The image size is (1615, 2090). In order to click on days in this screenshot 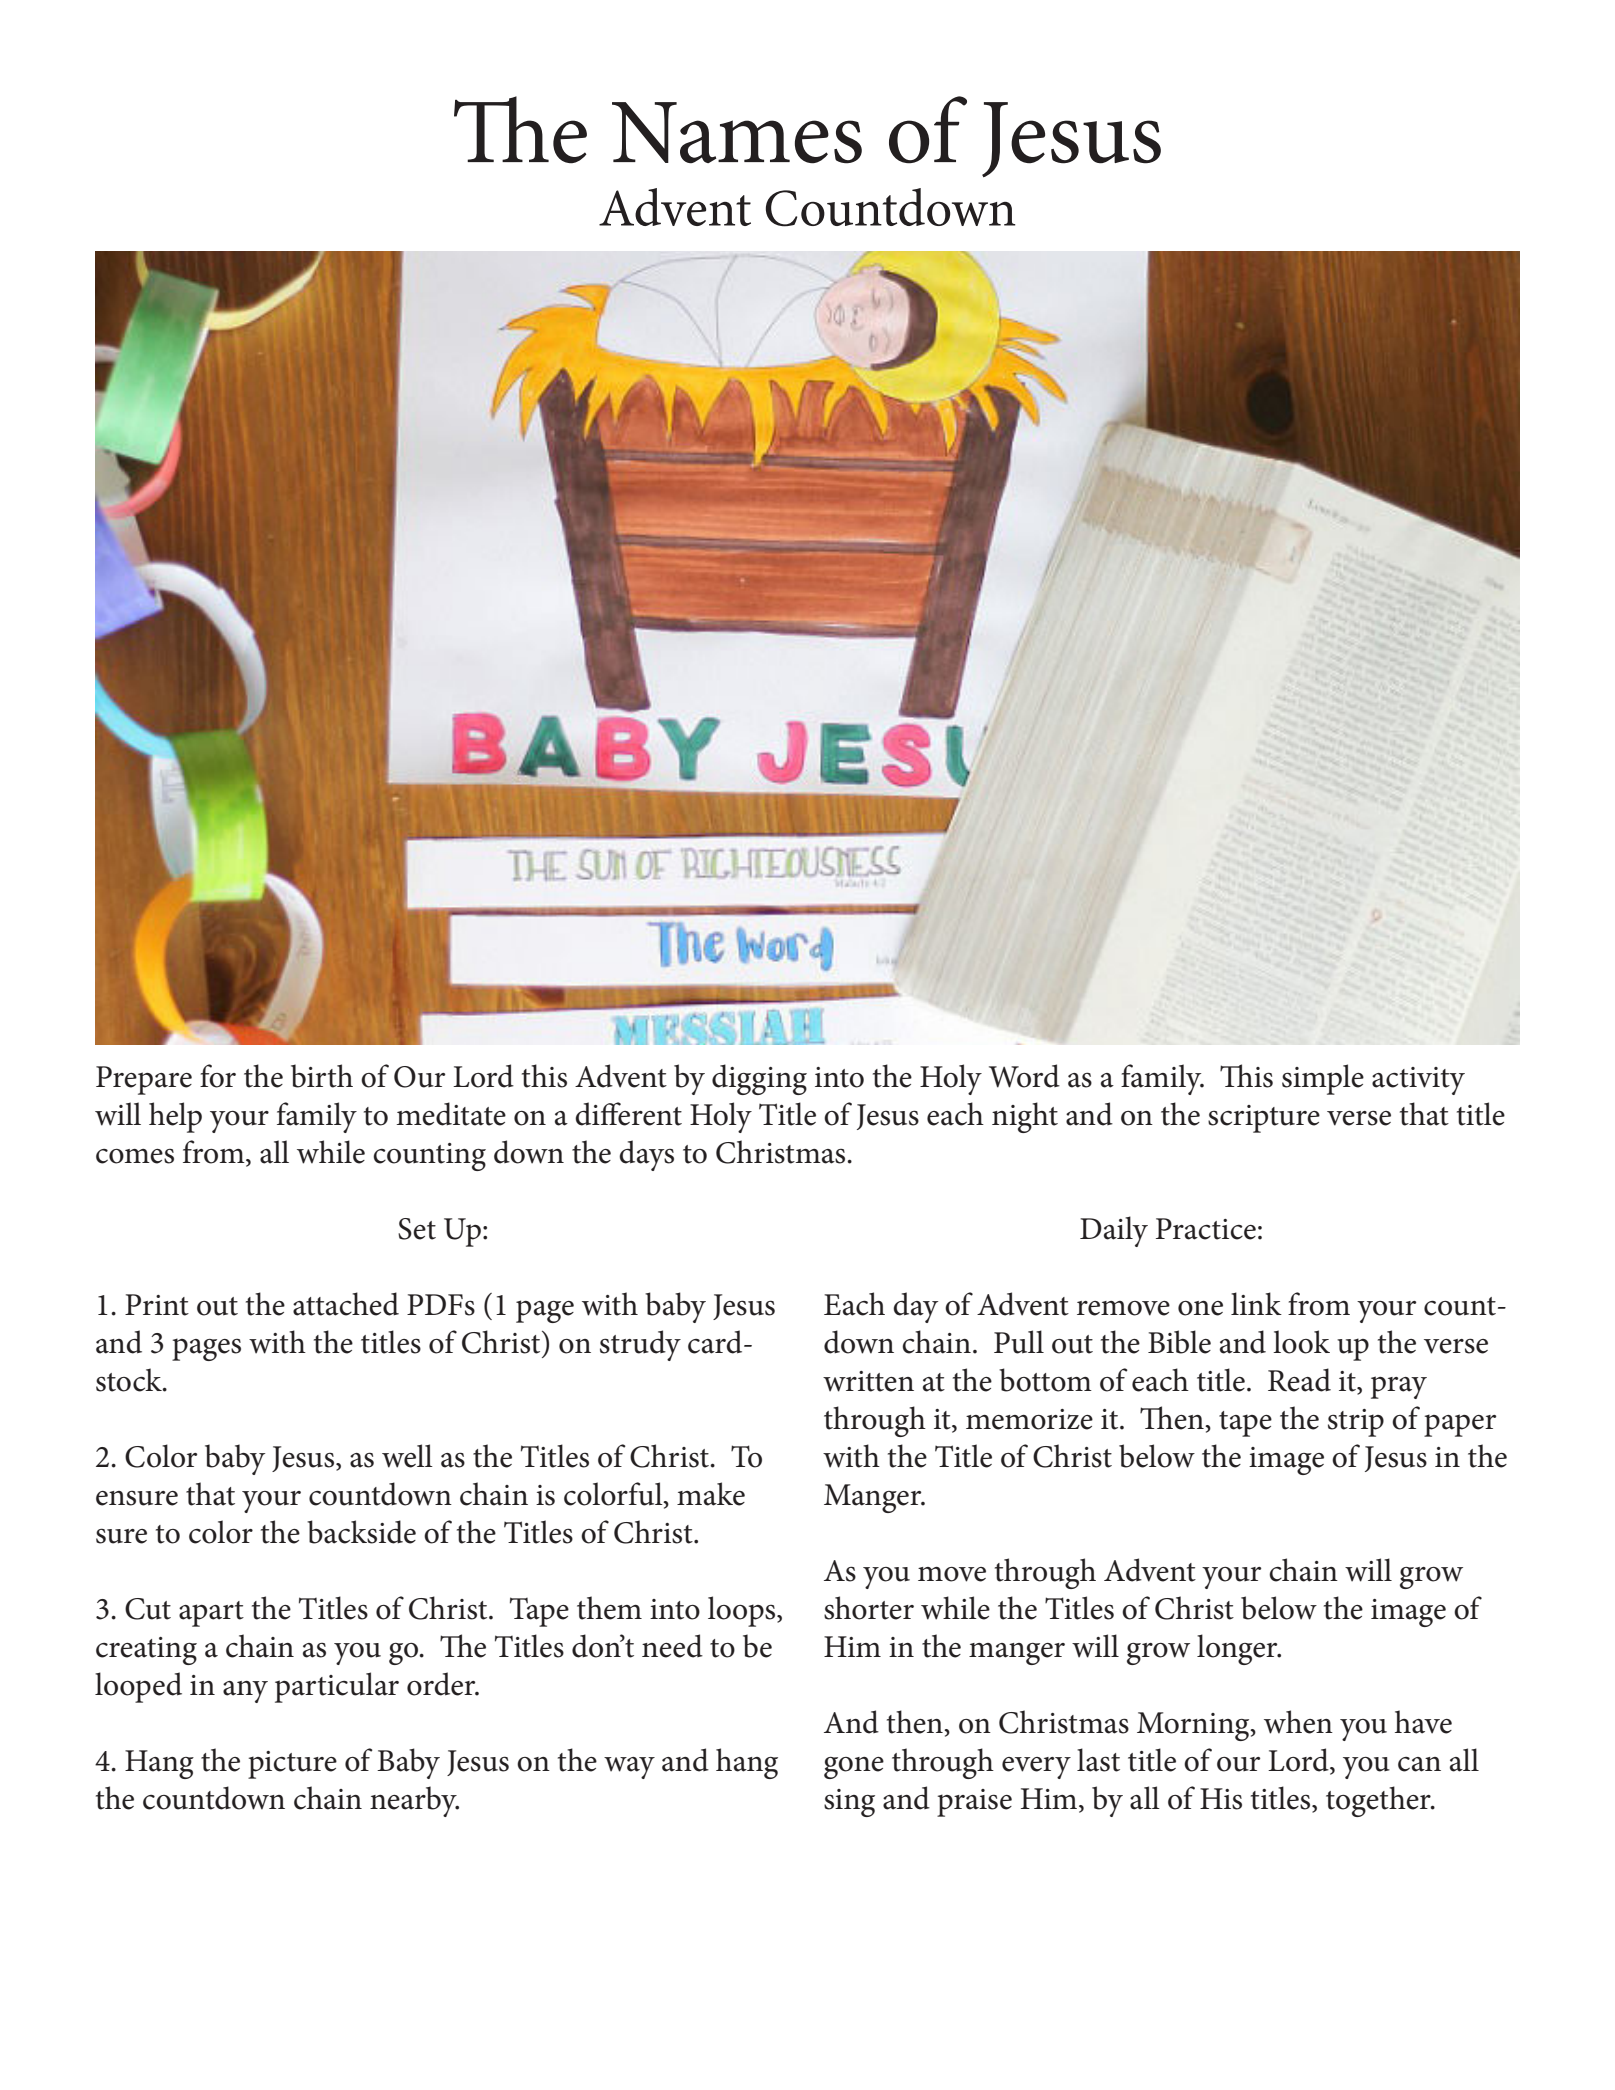, I will do `click(646, 1155)`.
